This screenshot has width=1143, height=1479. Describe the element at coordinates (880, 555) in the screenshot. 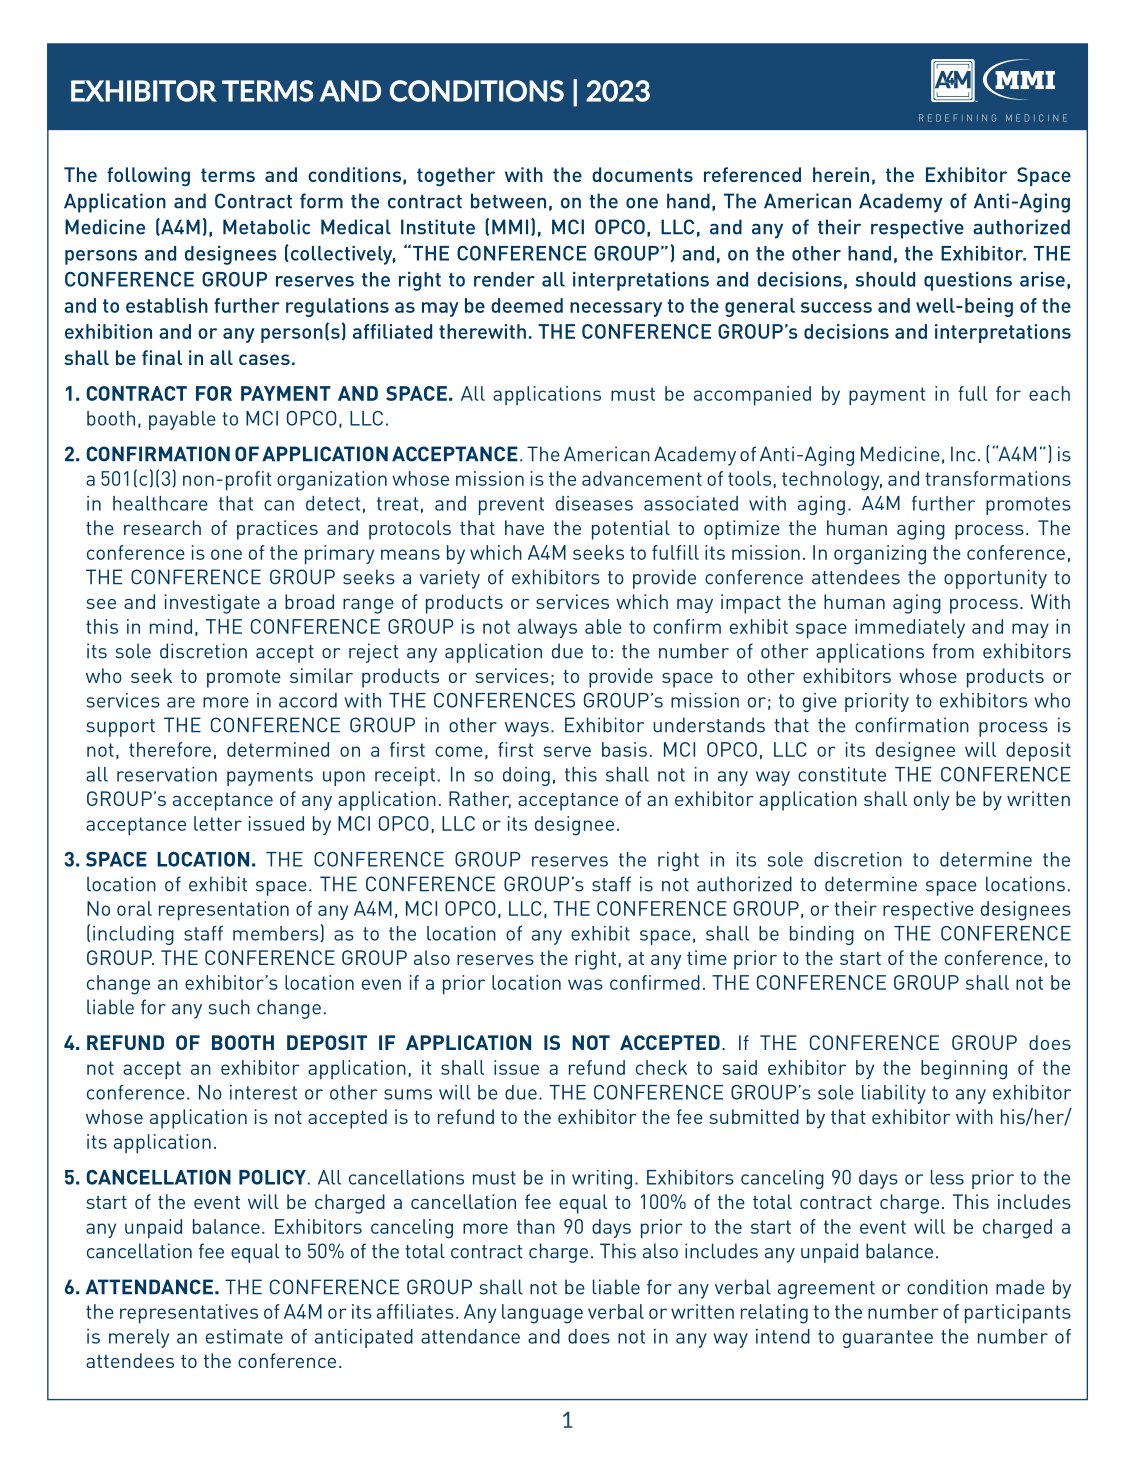

I see `organizing` at that location.
